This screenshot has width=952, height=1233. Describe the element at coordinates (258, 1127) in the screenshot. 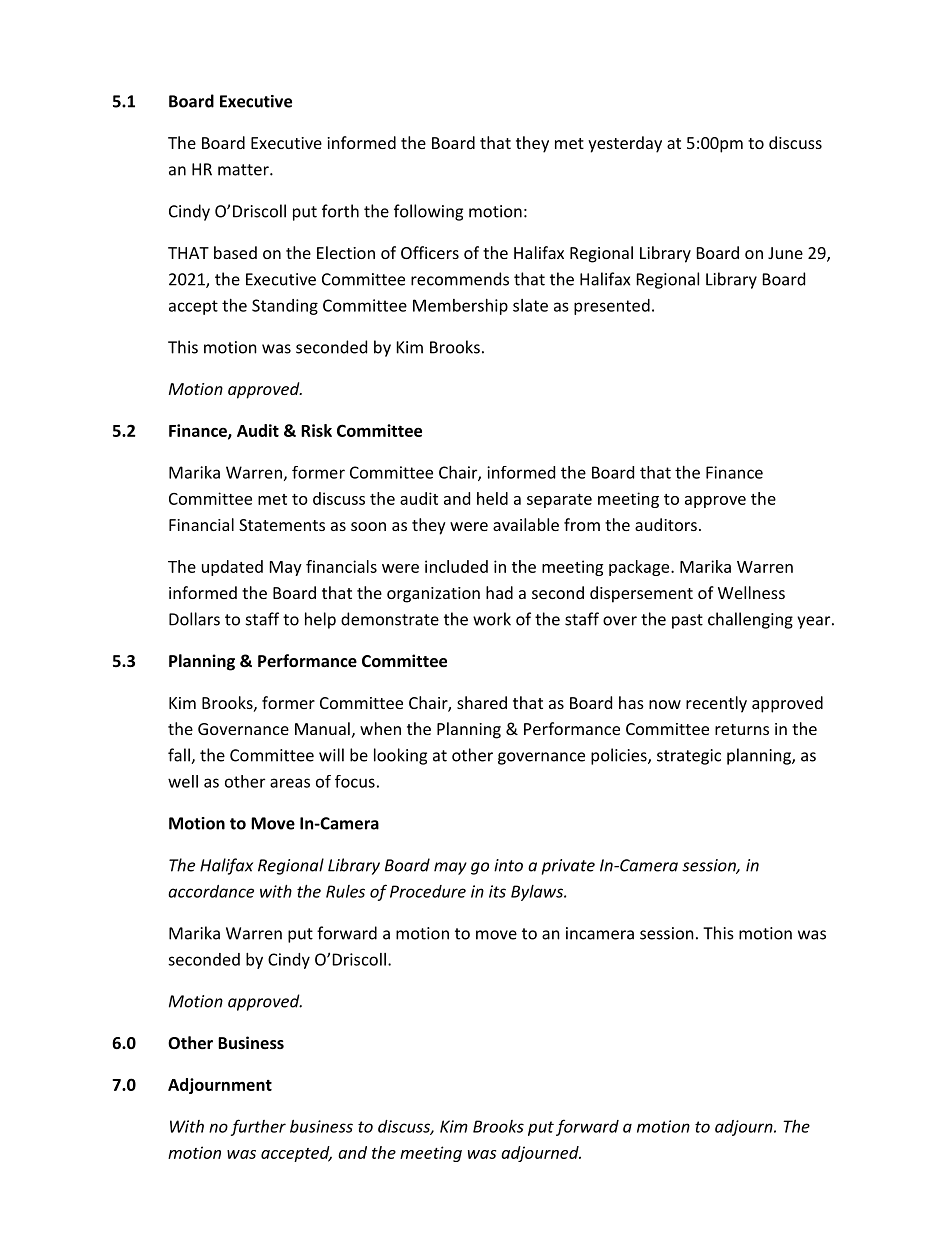

I see `further` at that location.
